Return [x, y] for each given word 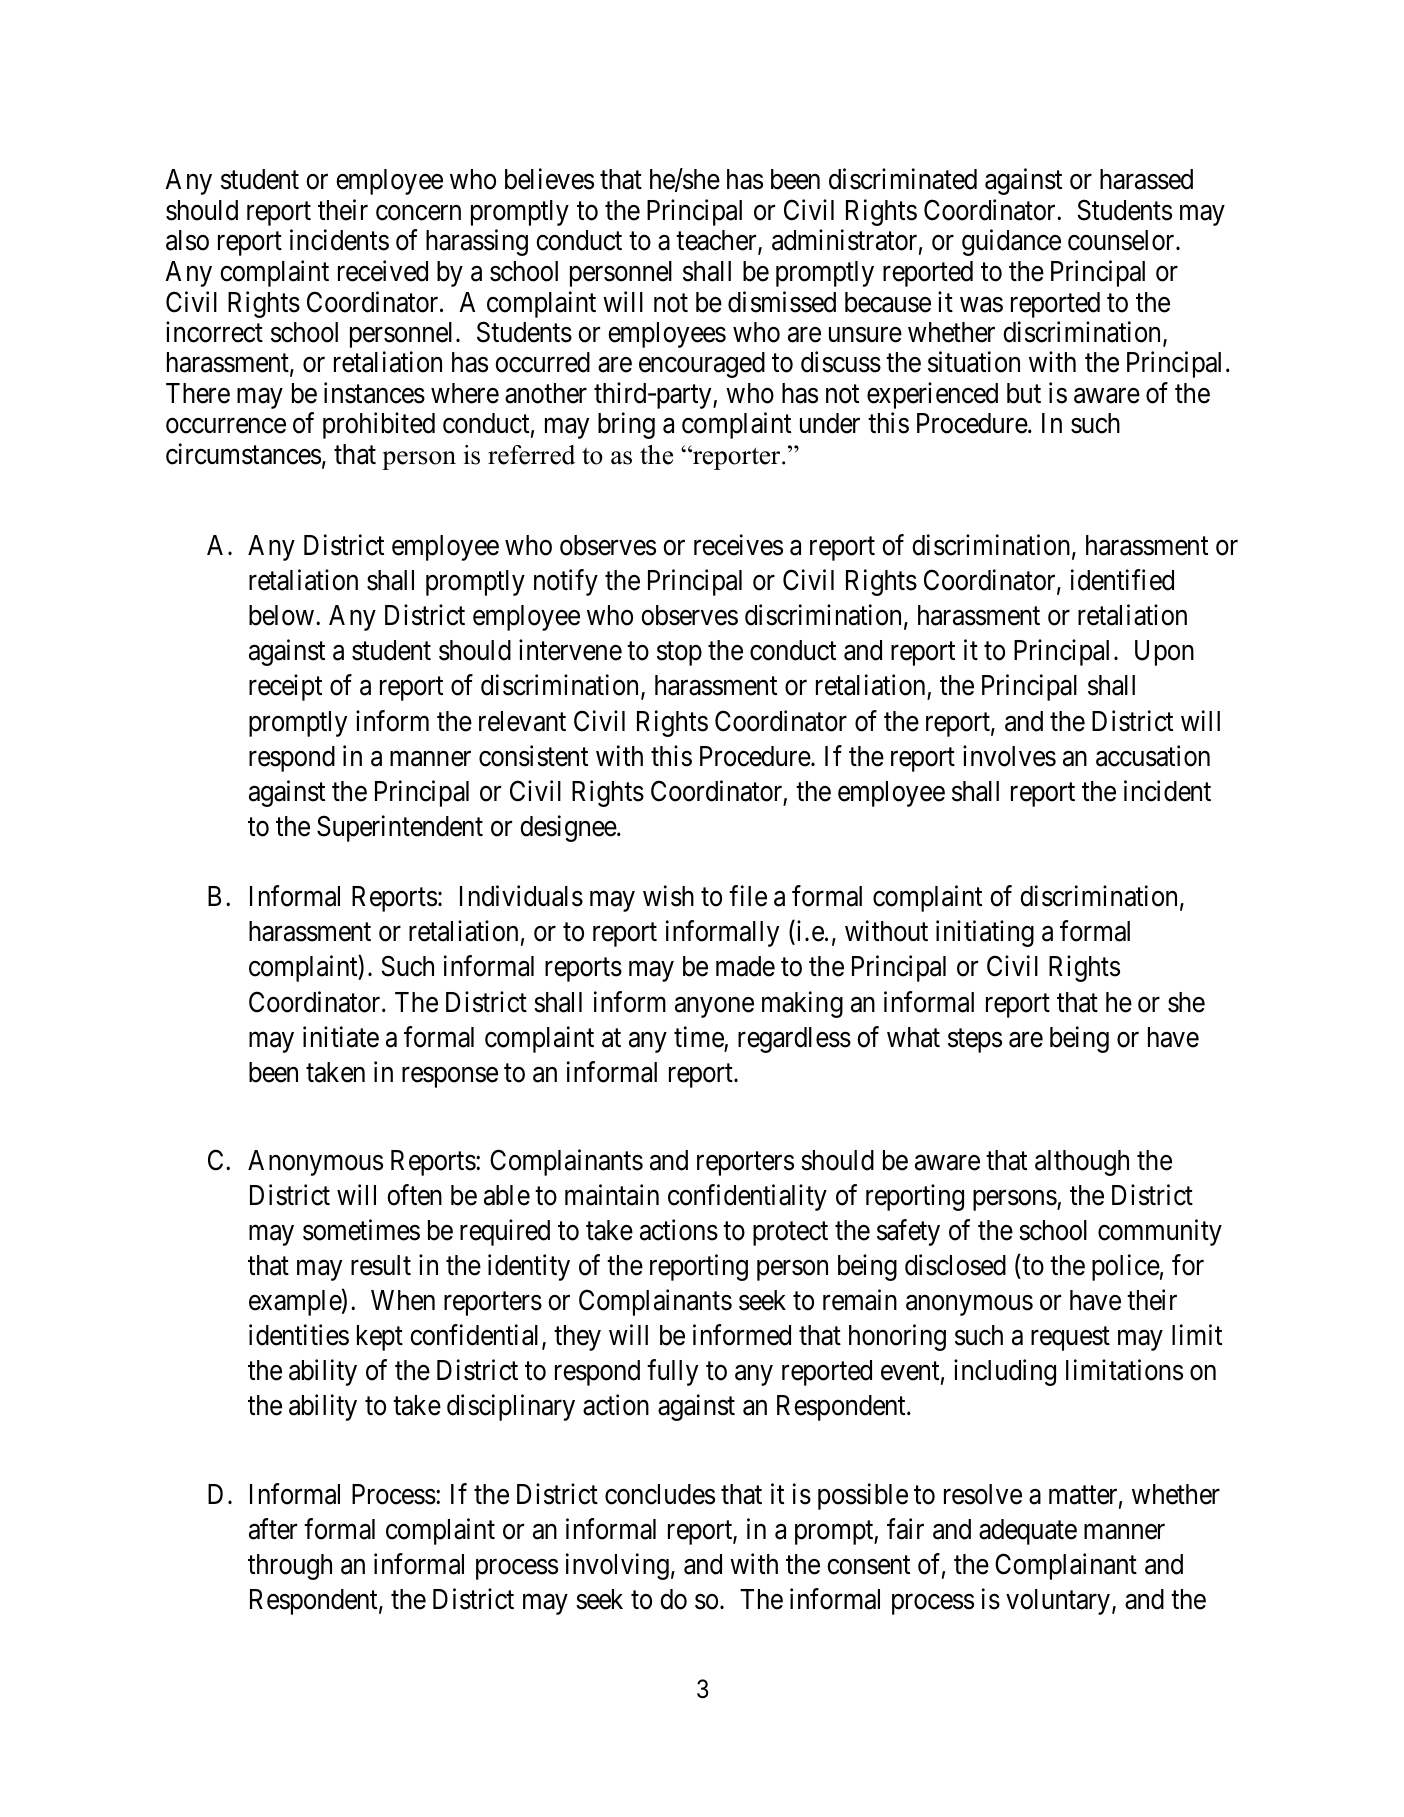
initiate [341, 1037]
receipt [285, 688]
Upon [1164, 653]
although [1082, 1163]
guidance [1011, 242]
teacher [717, 241]
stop [679, 654]
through [290, 1567]
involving [617, 1567]
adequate [1028, 1532]
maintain [612, 1195]
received [383, 271]
